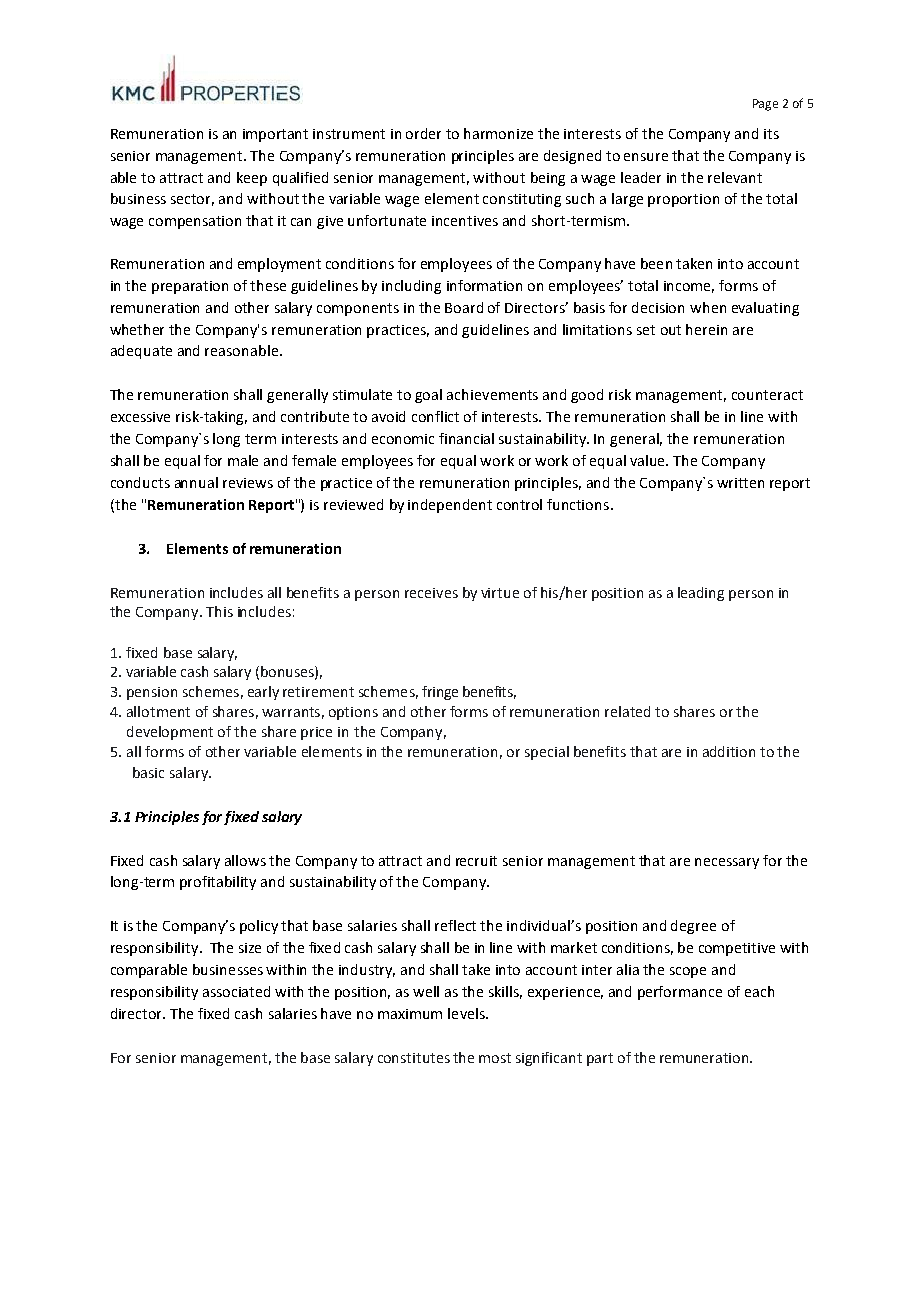 The image size is (924, 1307). I want to click on fringe, so click(440, 693).
